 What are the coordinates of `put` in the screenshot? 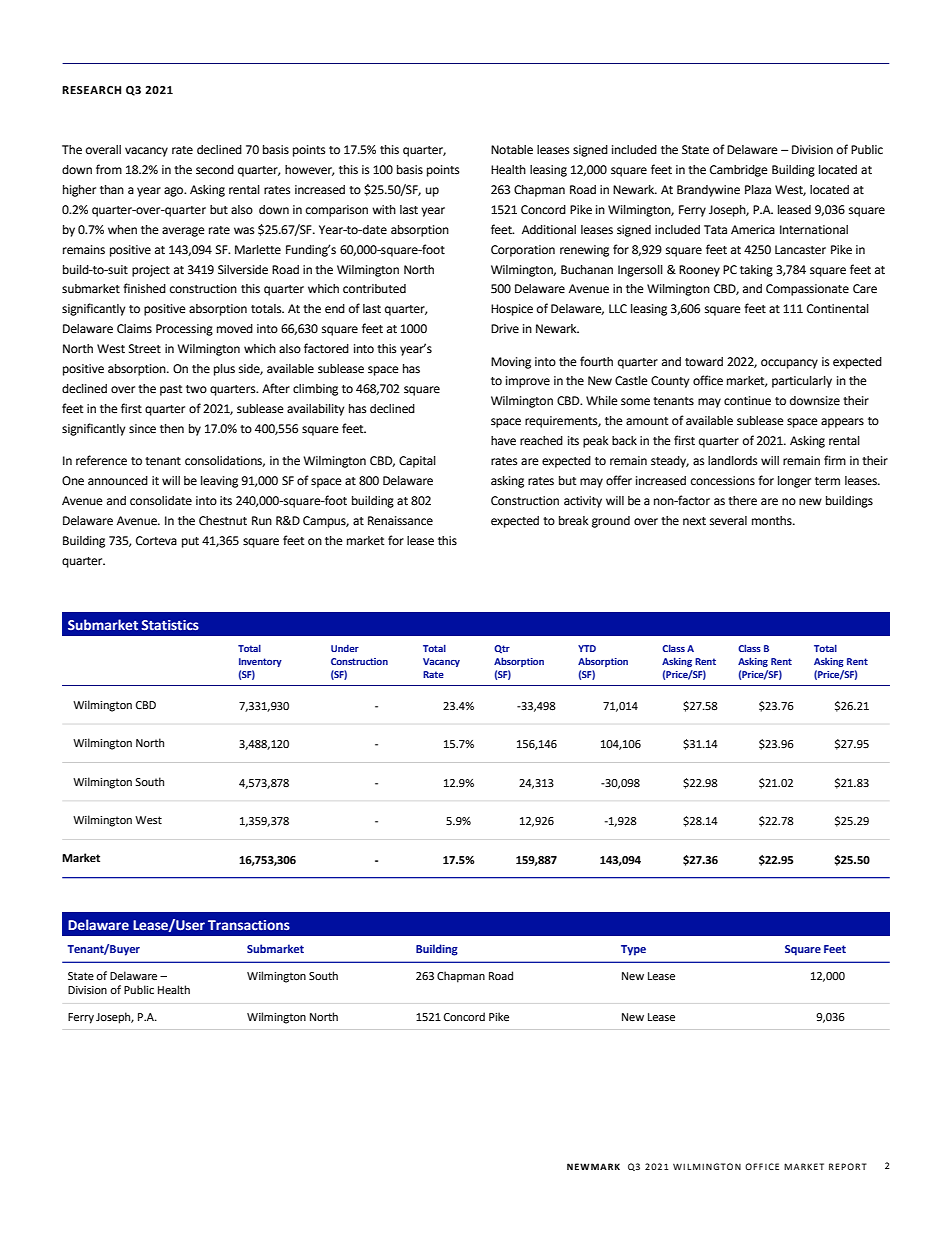 It's located at (190, 542).
